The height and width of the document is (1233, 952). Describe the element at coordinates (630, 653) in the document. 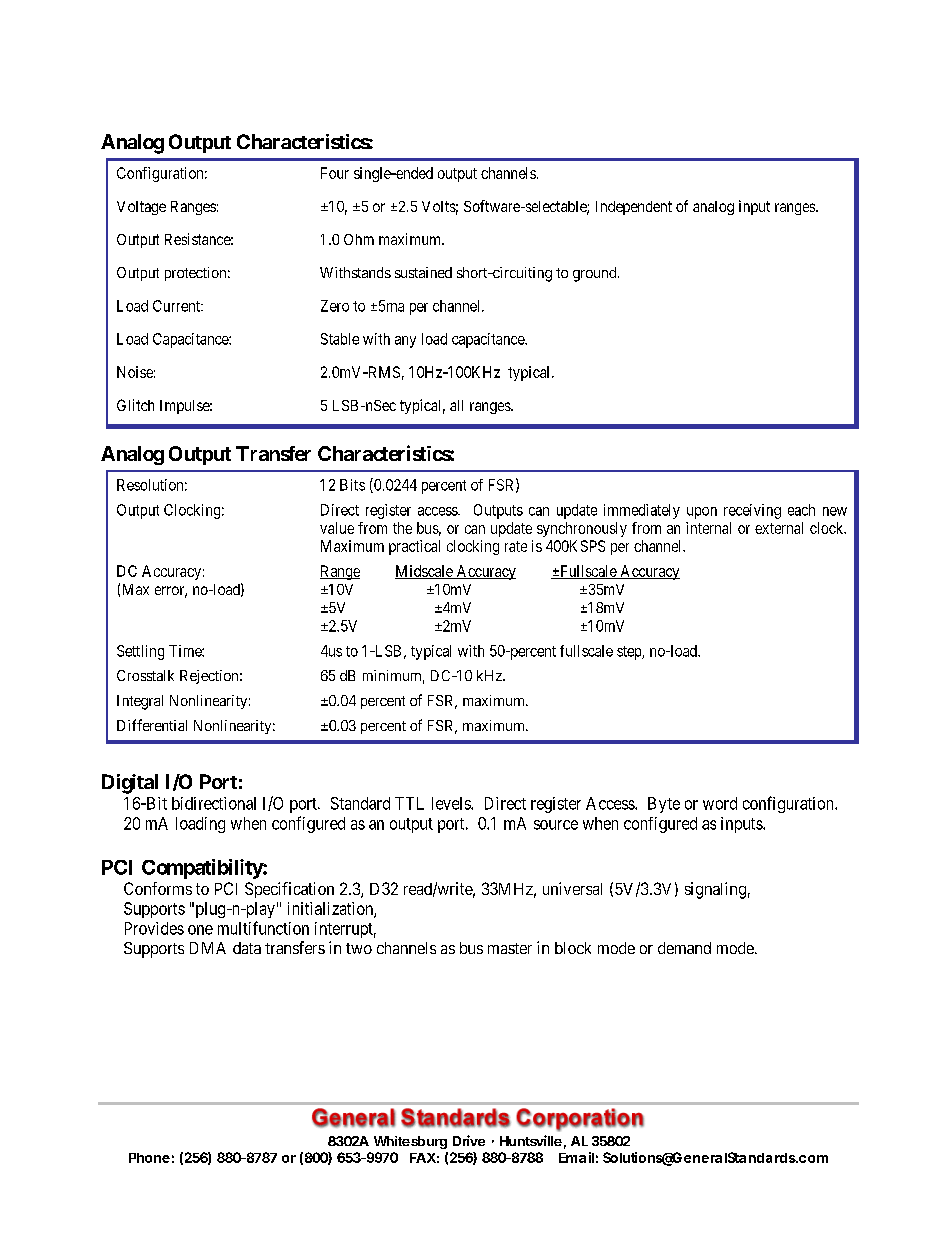

I see `step` at that location.
